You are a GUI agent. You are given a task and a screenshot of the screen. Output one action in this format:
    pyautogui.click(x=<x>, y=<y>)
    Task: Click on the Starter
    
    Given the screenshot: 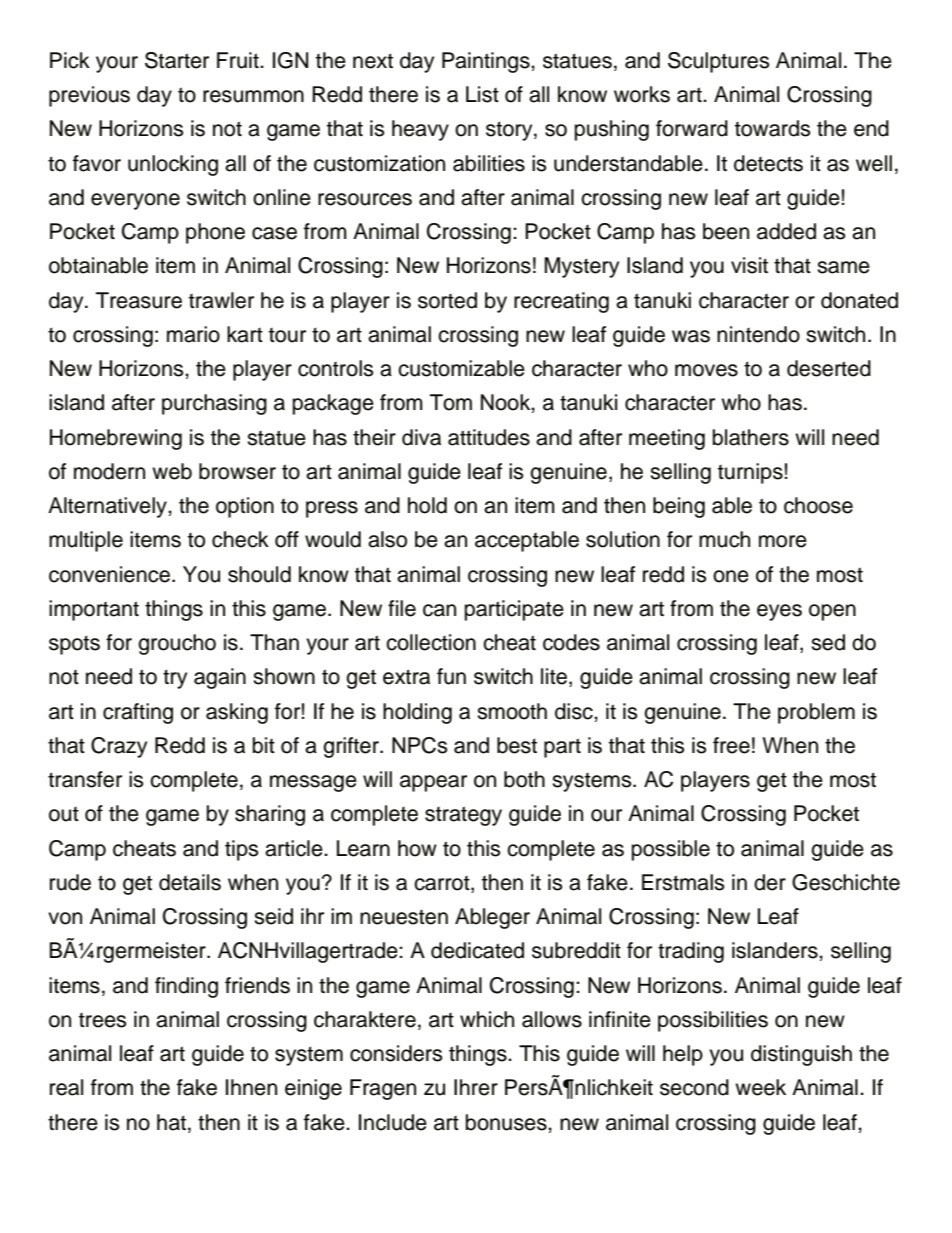 What is the action you would take?
    pyautogui.click(x=177, y=60)
